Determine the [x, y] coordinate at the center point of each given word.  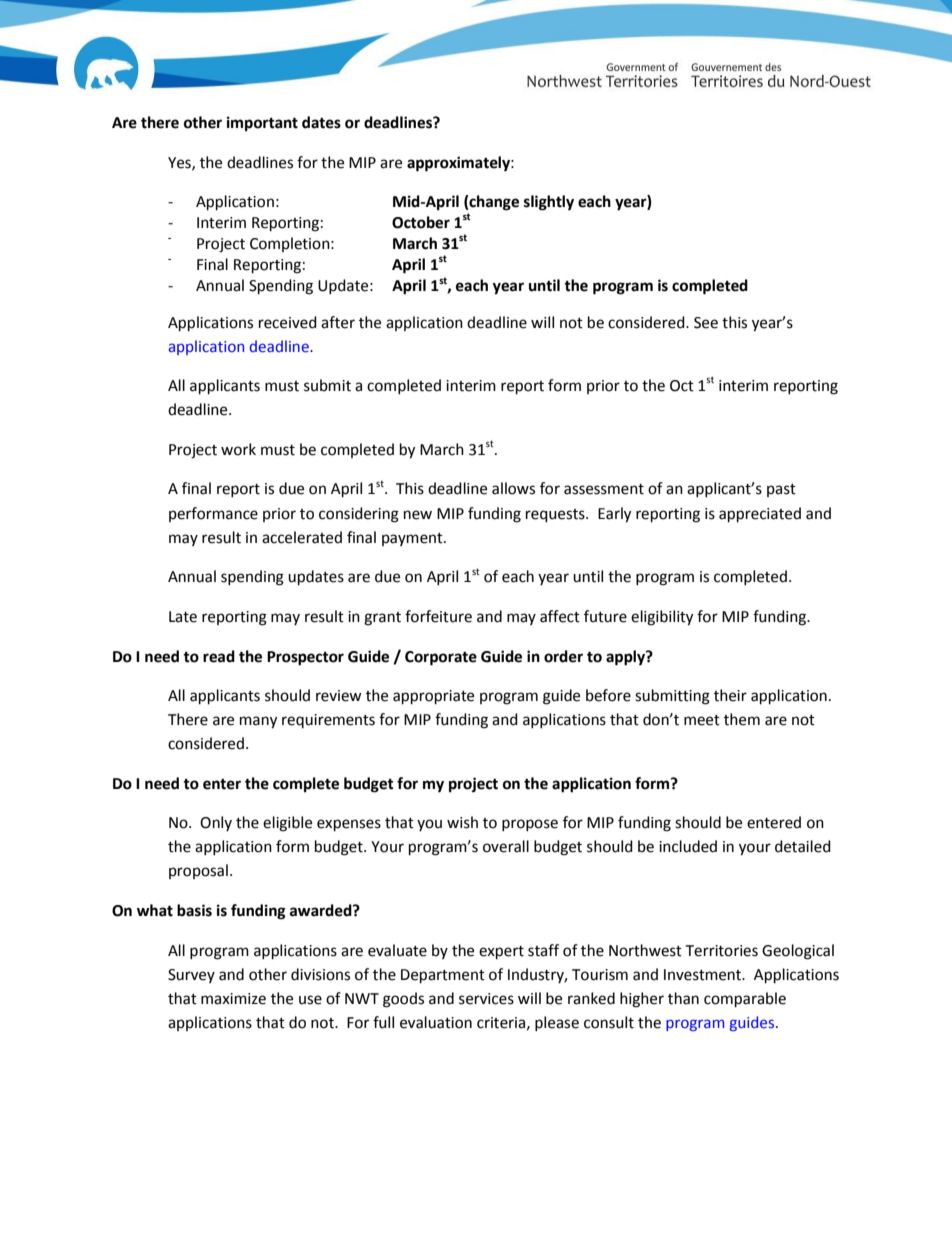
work [238, 449]
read [219, 656]
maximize [233, 999]
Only [216, 823]
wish [462, 822]
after [338, 322]
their [730, 695]
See [706, 323]
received [288, 322]
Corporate [441, 658]
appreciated [760, 515]
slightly [549, 203]
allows [513, 488]
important [262, 124]
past [781, 490]
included [688, 846]
